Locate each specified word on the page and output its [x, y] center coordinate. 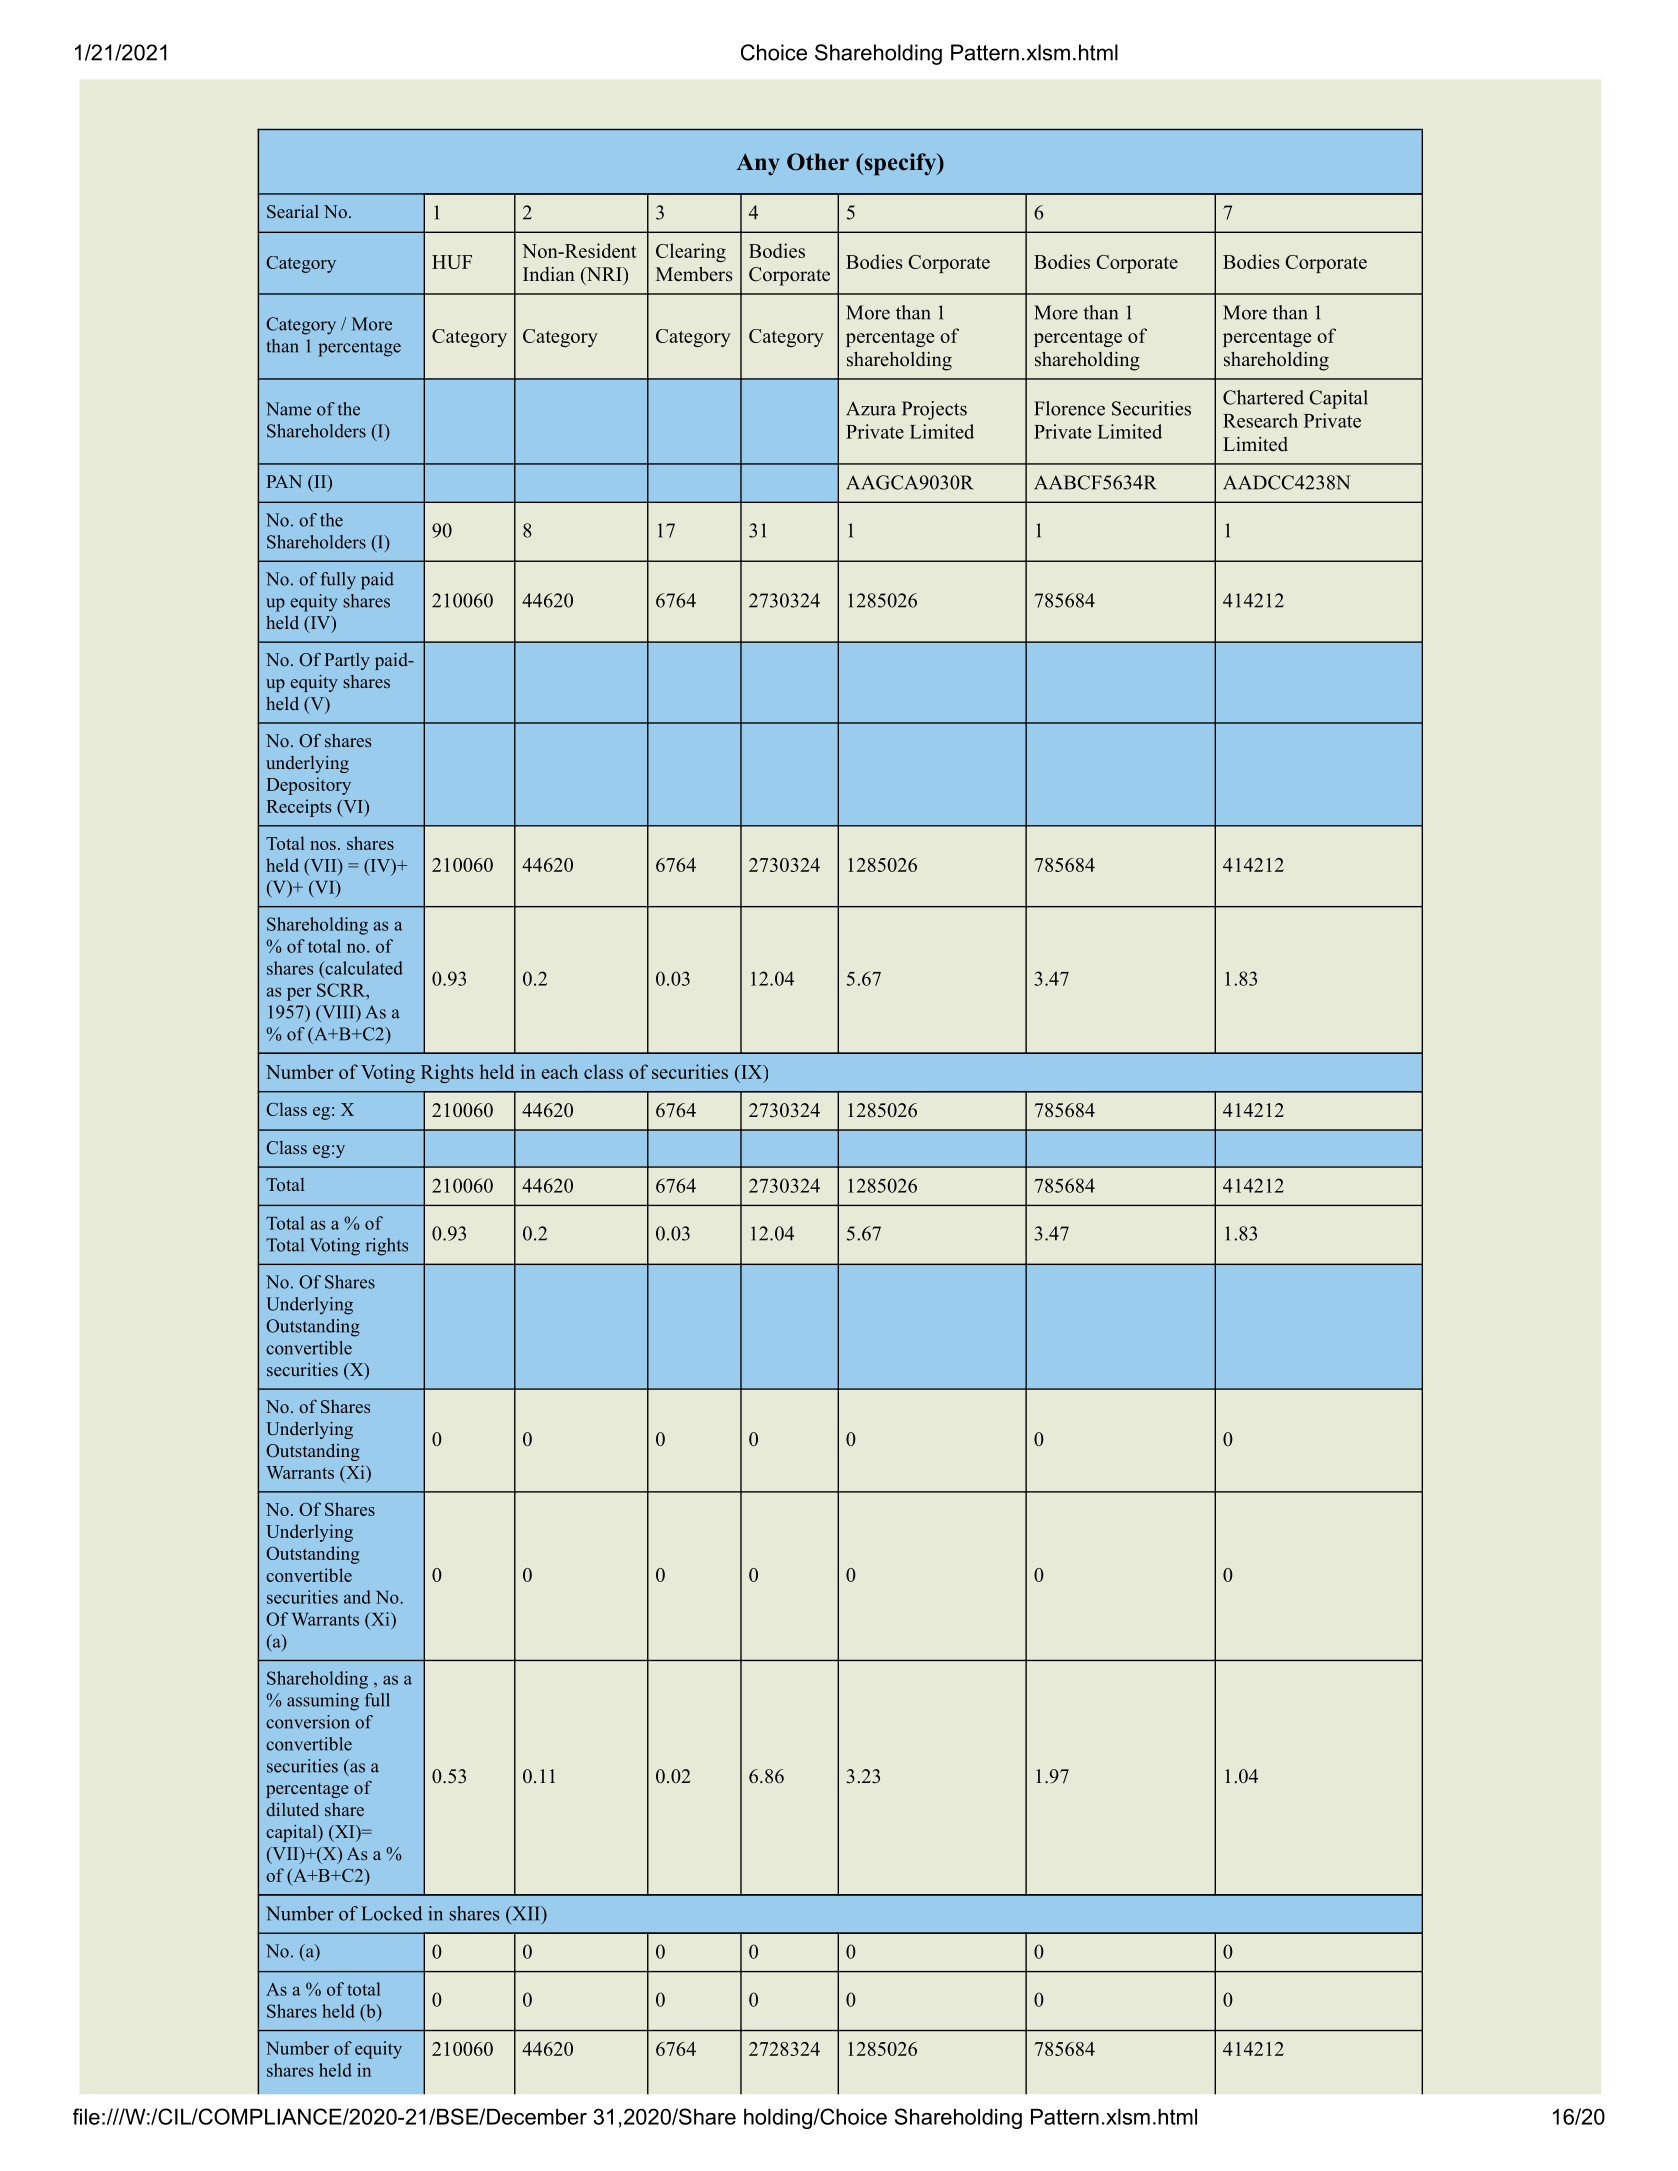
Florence [1069, 408]
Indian [549, 274]
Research [1260, 420]
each [560, 1071]
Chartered [1263, 397]
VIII [338, 1012]
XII [526, 1913]
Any [758, 164]
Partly [347, 661]
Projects [934, 410]
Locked [391, 1913]
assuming [323, 1702]
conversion [308, 1722]
